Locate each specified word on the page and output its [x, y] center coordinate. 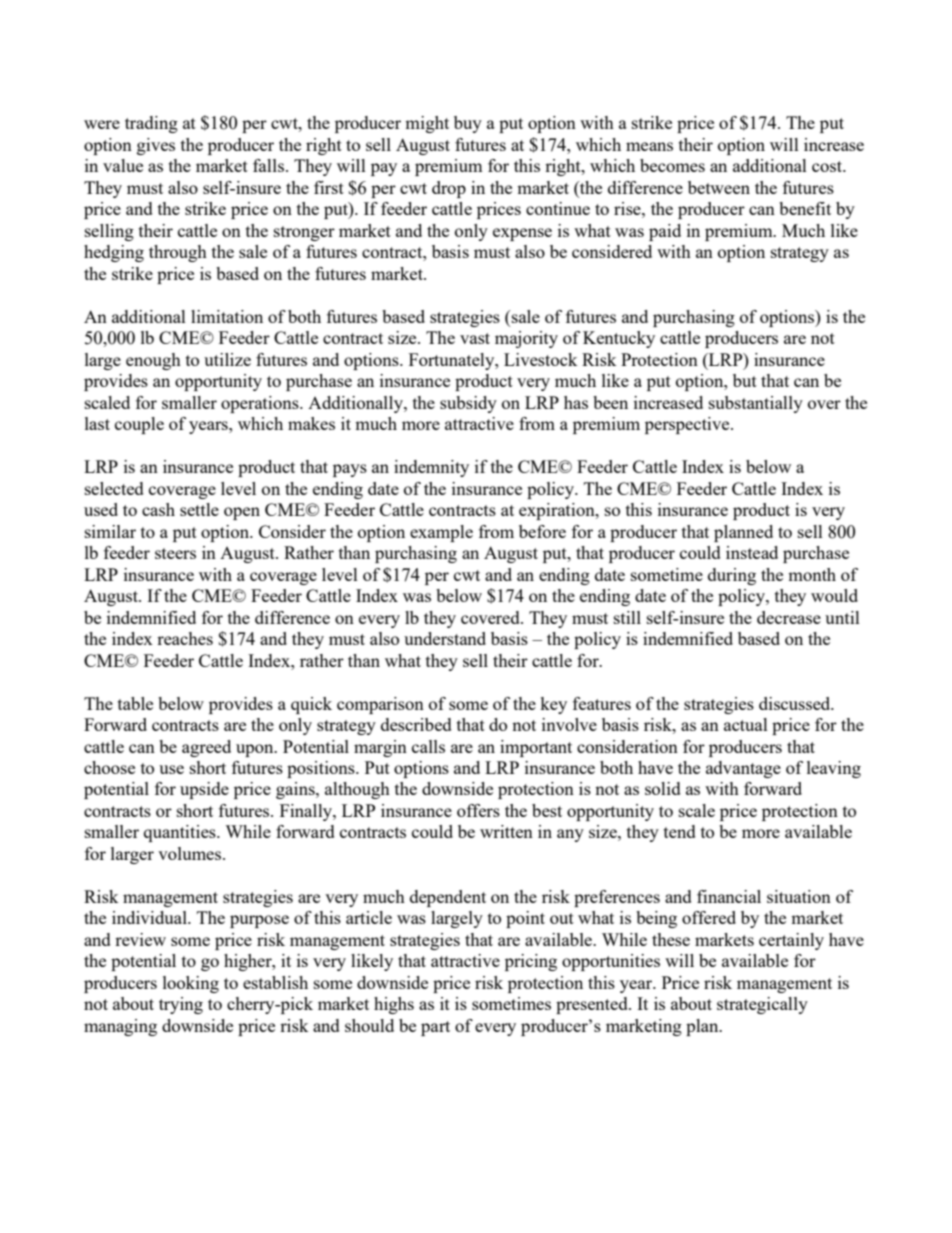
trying [181, 1005]
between [719, 187]
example [441, 533]
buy [468, 124]
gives [156, 146]
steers [175, 553]
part [435, 1028]
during [732, 576]
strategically [762, 1005]
